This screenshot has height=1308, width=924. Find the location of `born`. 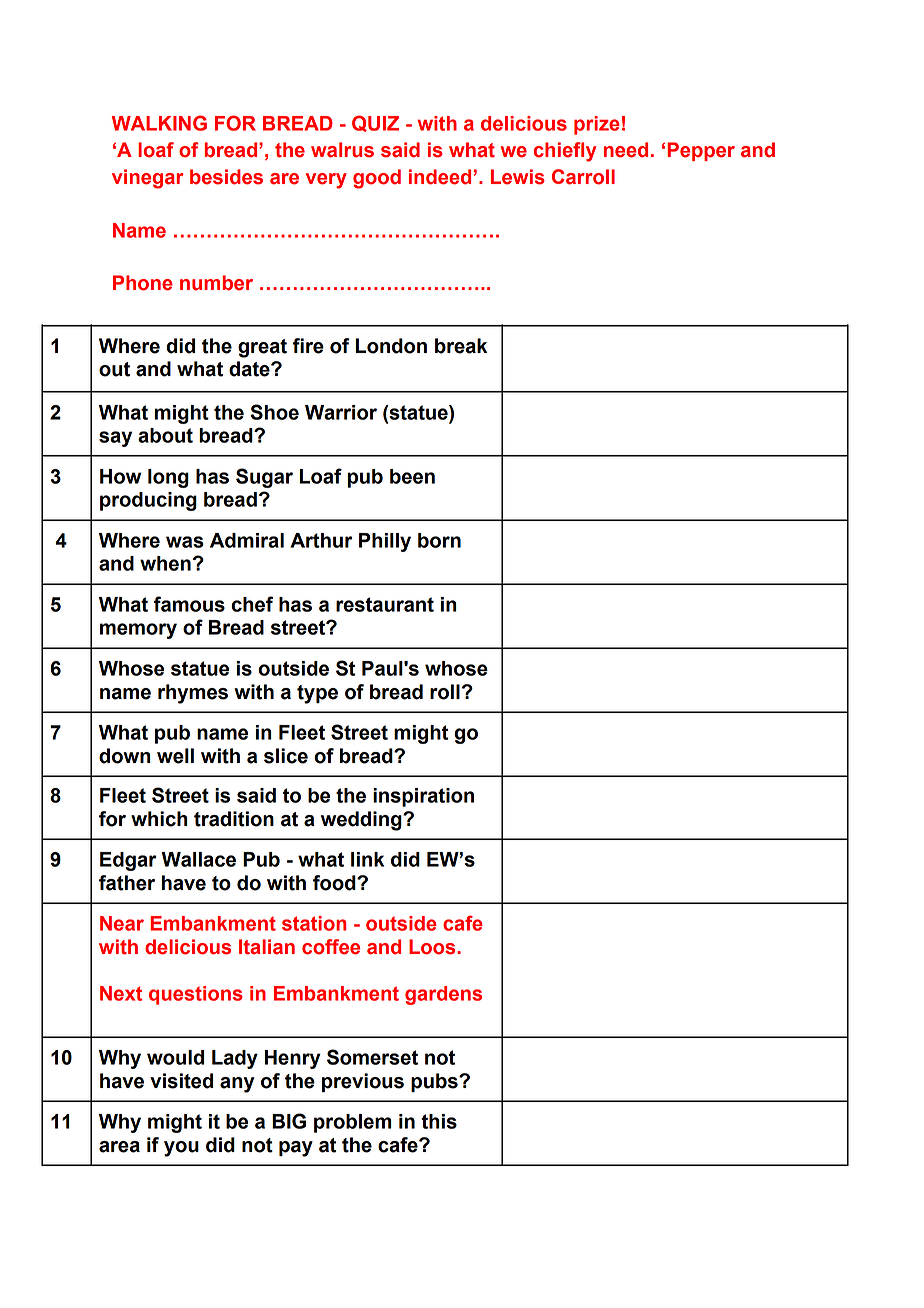

born is located at coordinates (439, 540).
